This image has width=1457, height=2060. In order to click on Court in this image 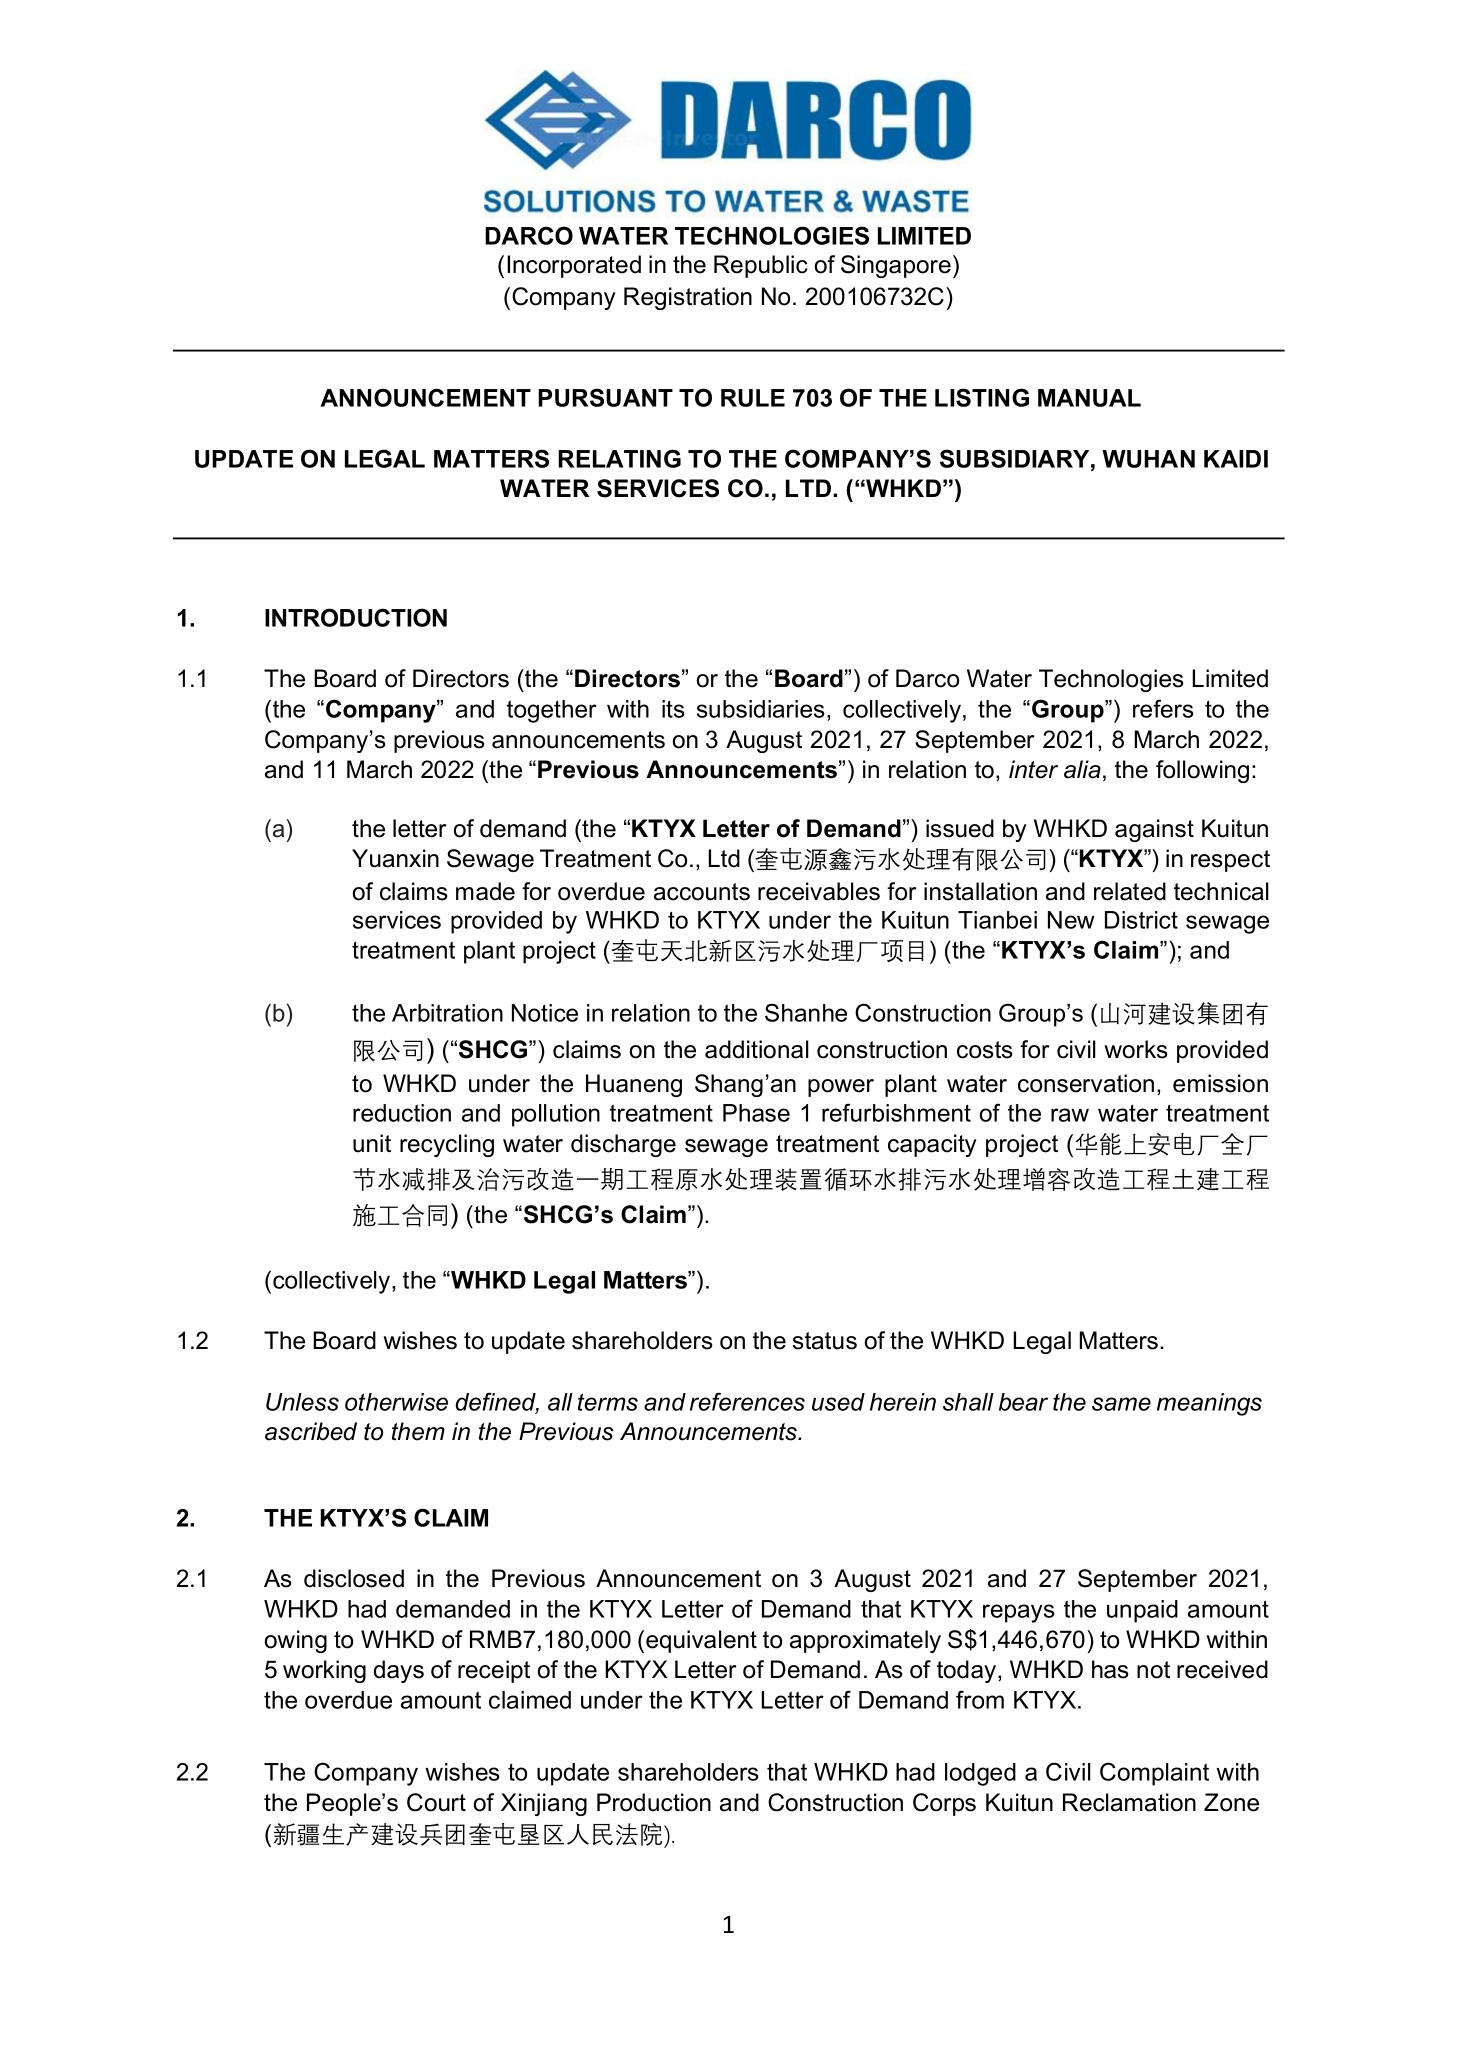, I will do `click(436, 1802)`.
